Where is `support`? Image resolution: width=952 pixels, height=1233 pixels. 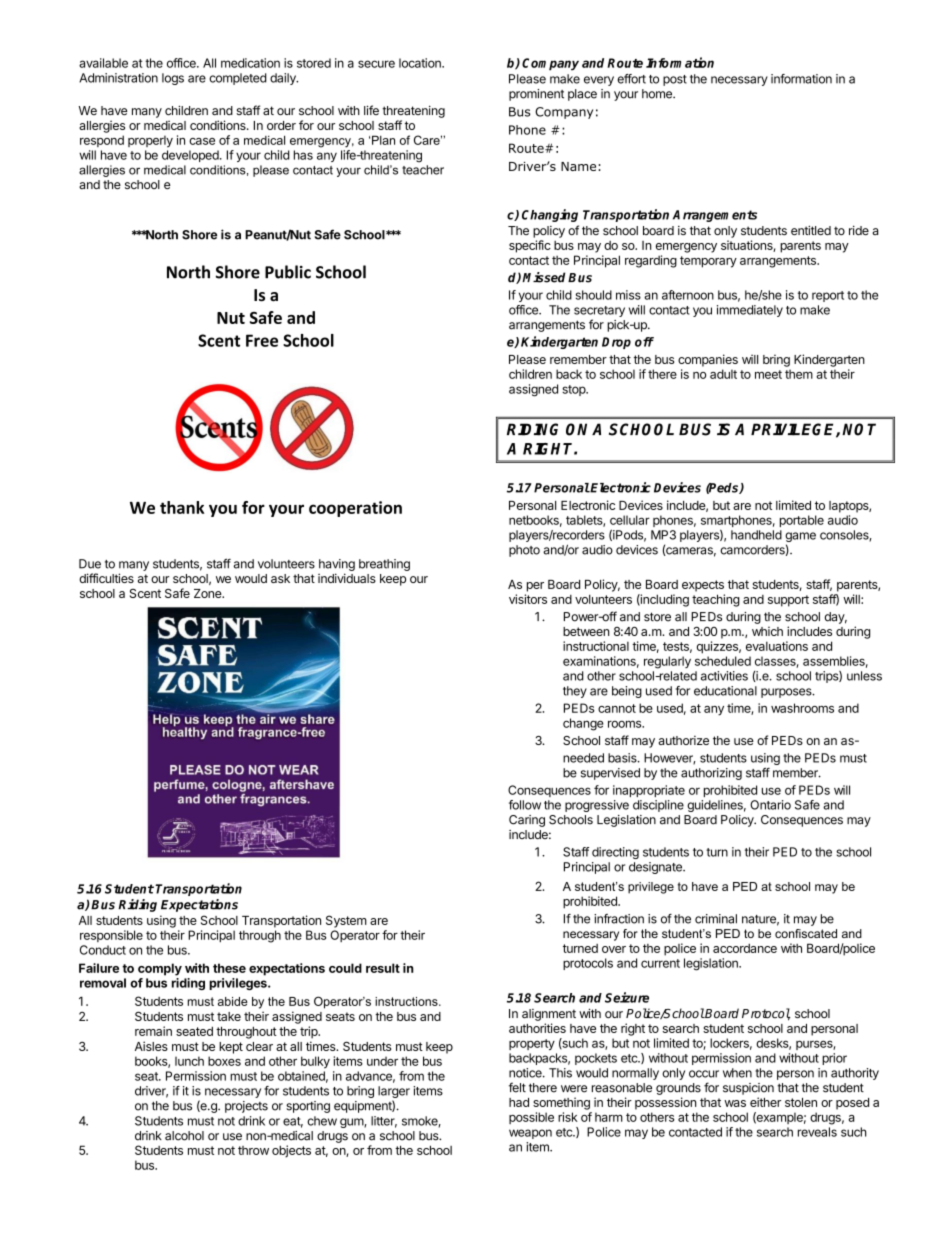 support is located at coordinates (788, 601).
